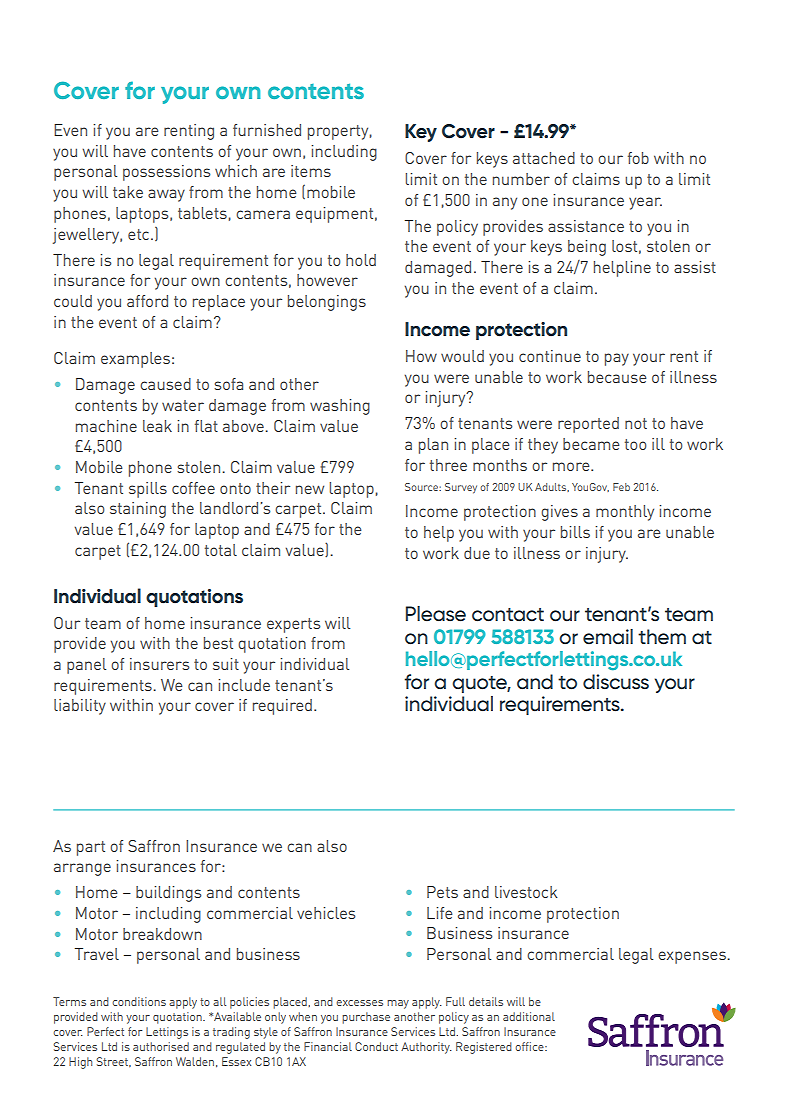  I want to click on discuss, so click(616, 682).
